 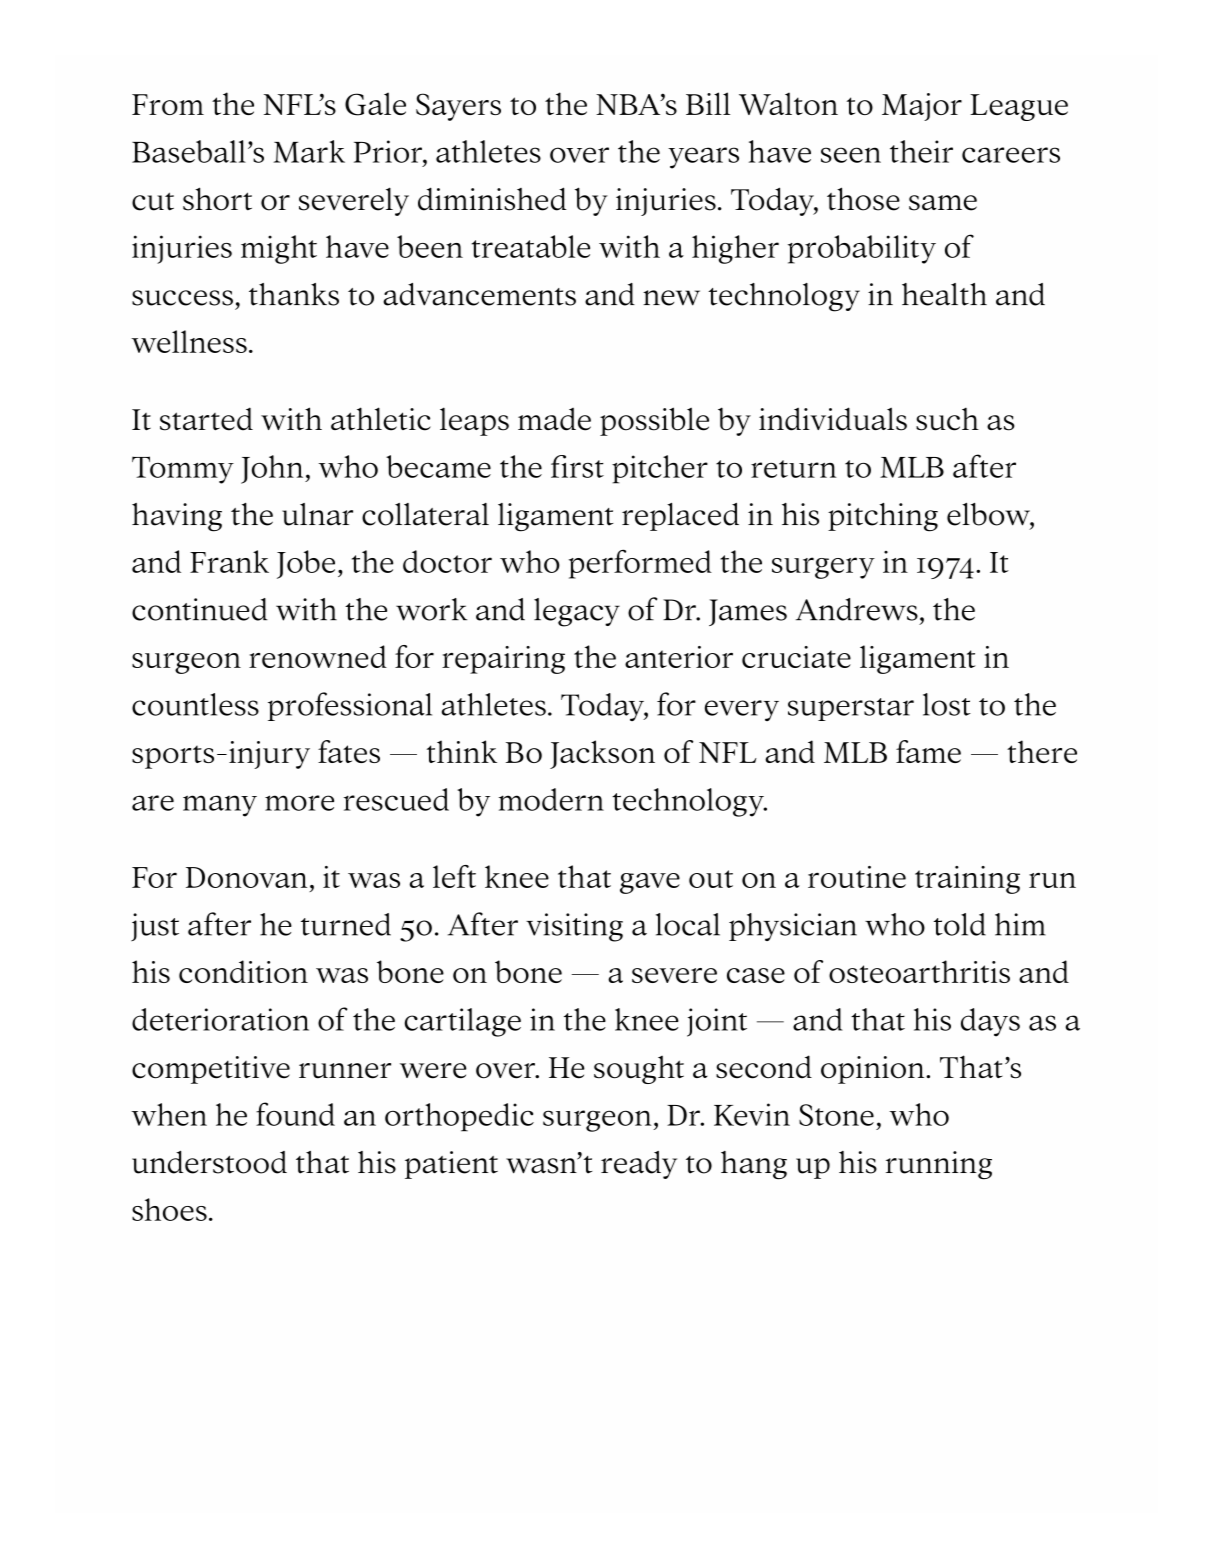 What do you see at coordinates (318, 656) in the screenshot?
I see `renowned` at bounding box center [318, 656].
